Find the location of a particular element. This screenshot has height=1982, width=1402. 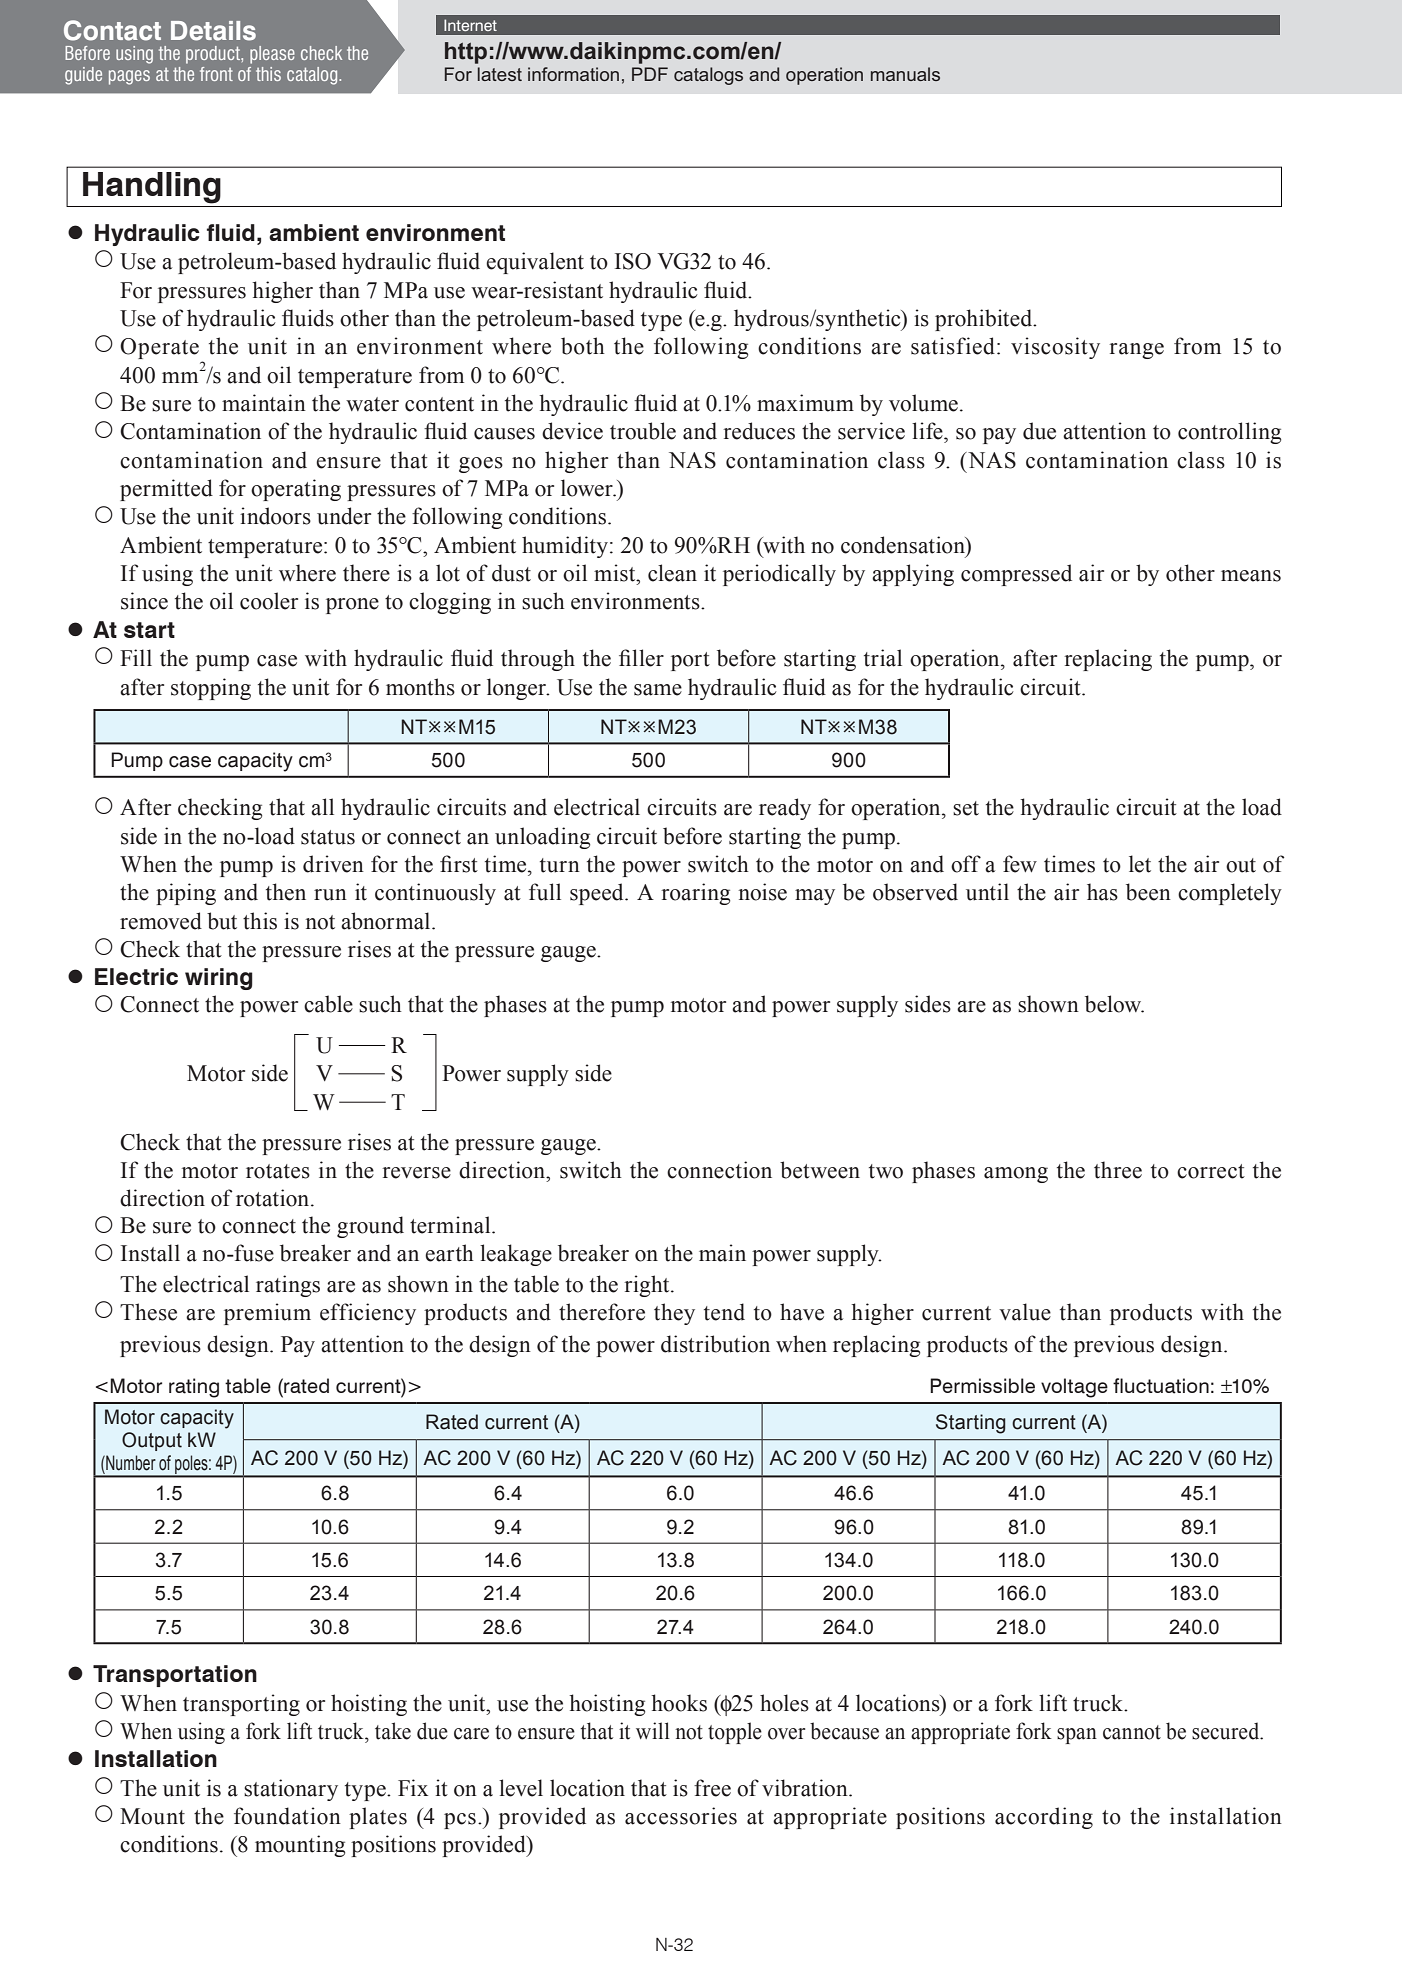

roaring is located at coordinates (695, 894).
